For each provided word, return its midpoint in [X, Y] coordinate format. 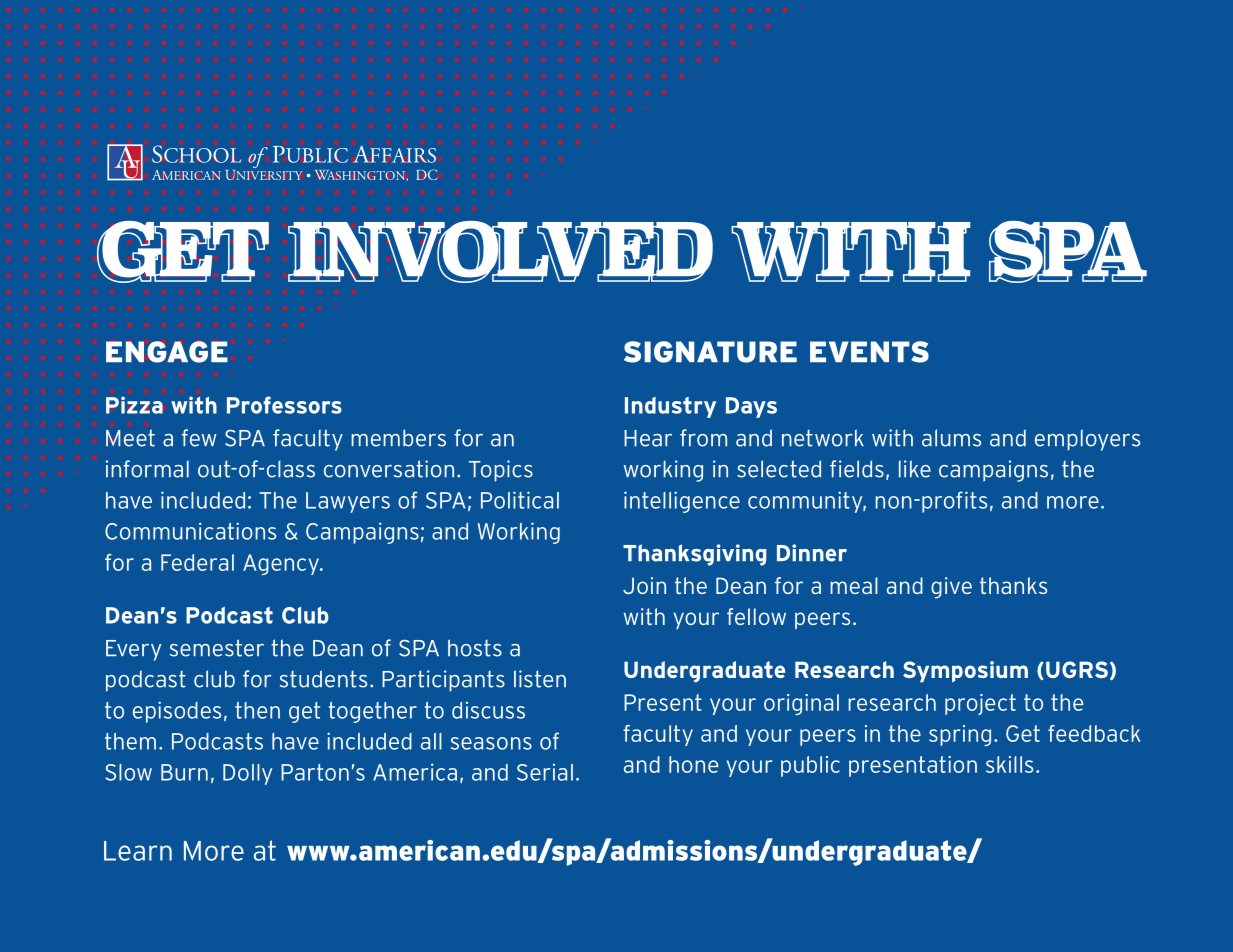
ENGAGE [167, 352]
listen [540, 679]
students [323, 679]
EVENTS [869, 352]
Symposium [965, 672]
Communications [190, 531]
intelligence [682, 502]
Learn [138, 851]
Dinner [812, 553]
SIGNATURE [710, 352]
